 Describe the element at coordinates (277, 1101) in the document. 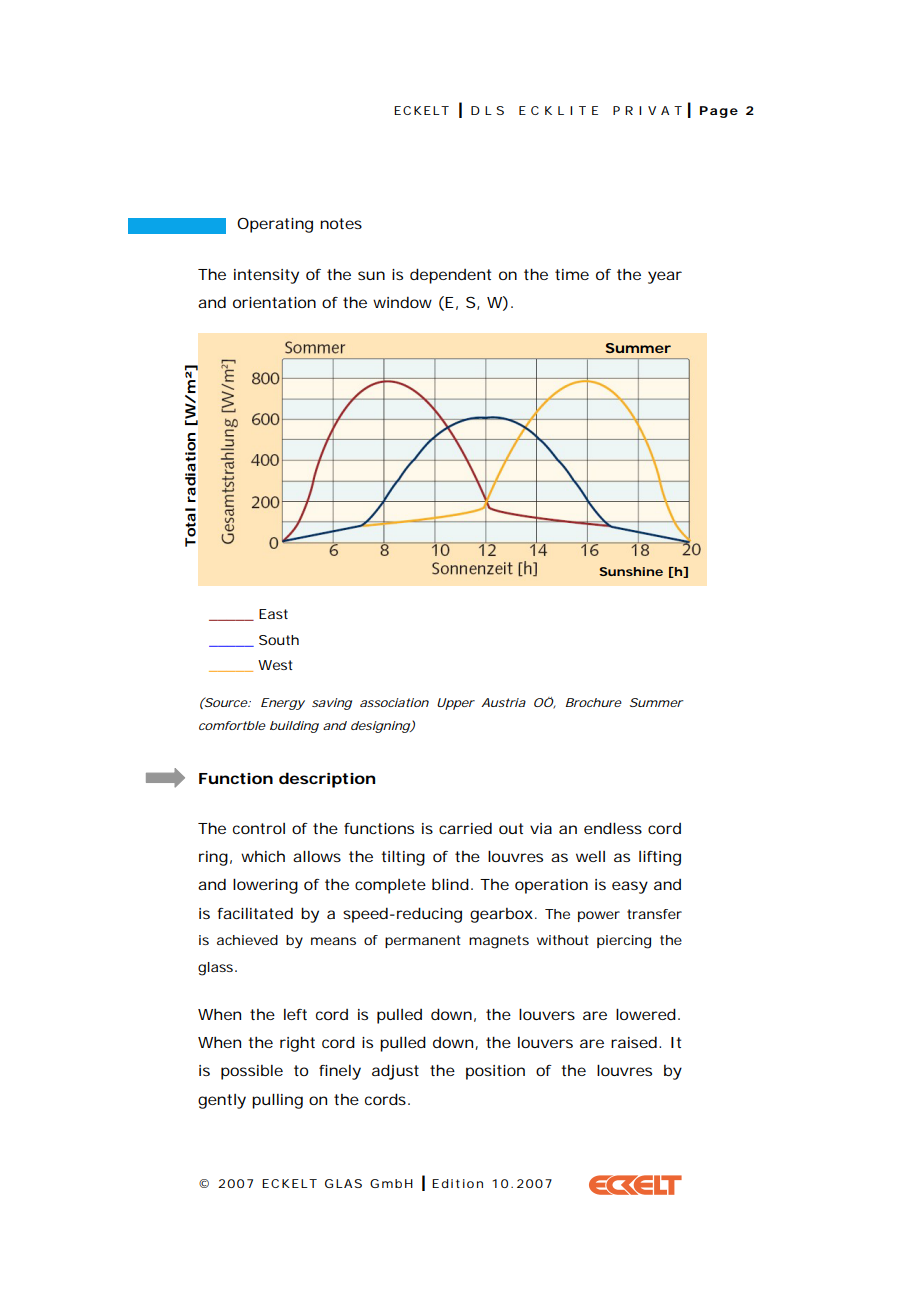

I see `pulling` at that location.
